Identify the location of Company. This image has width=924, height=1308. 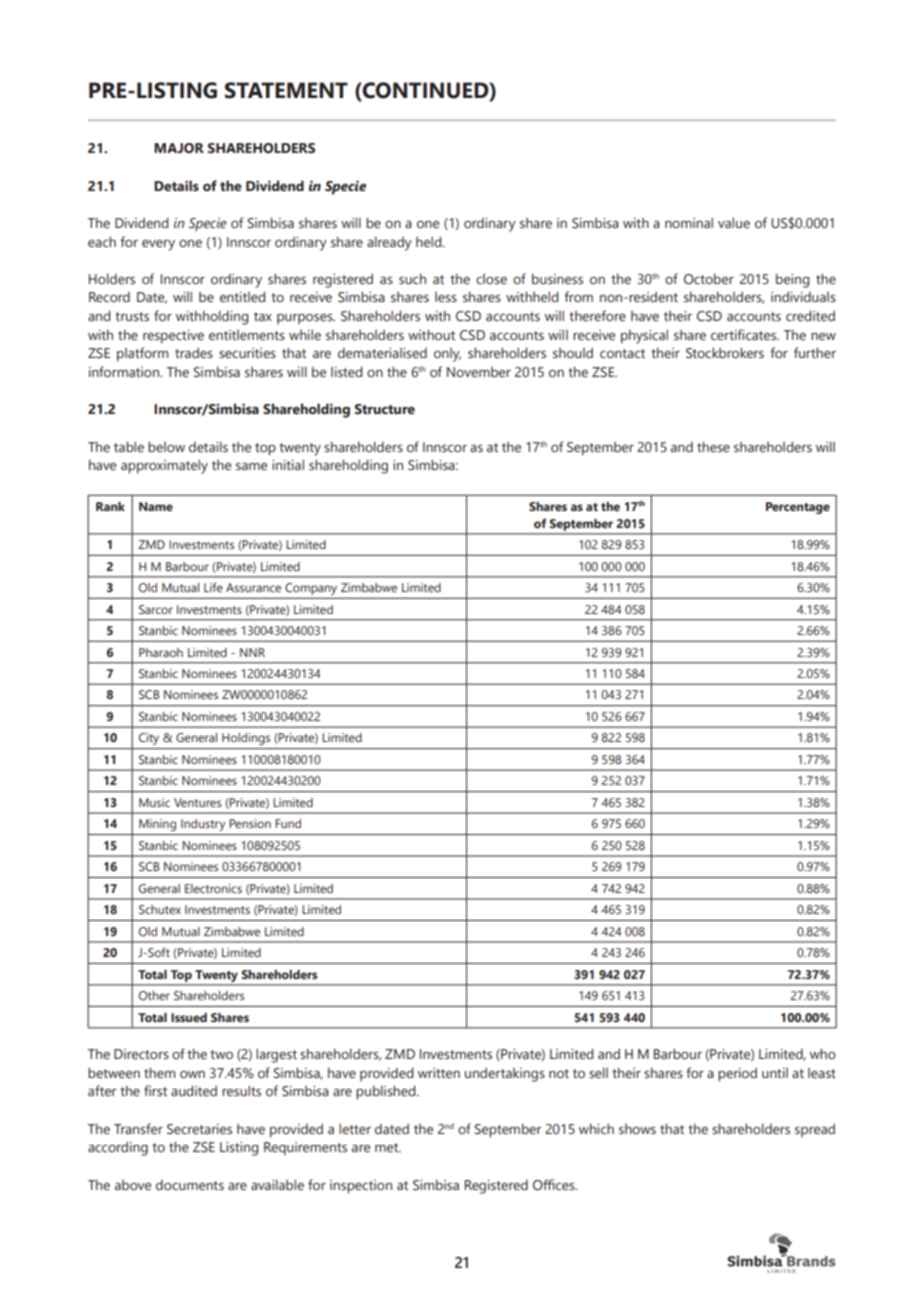
(311, 589).
